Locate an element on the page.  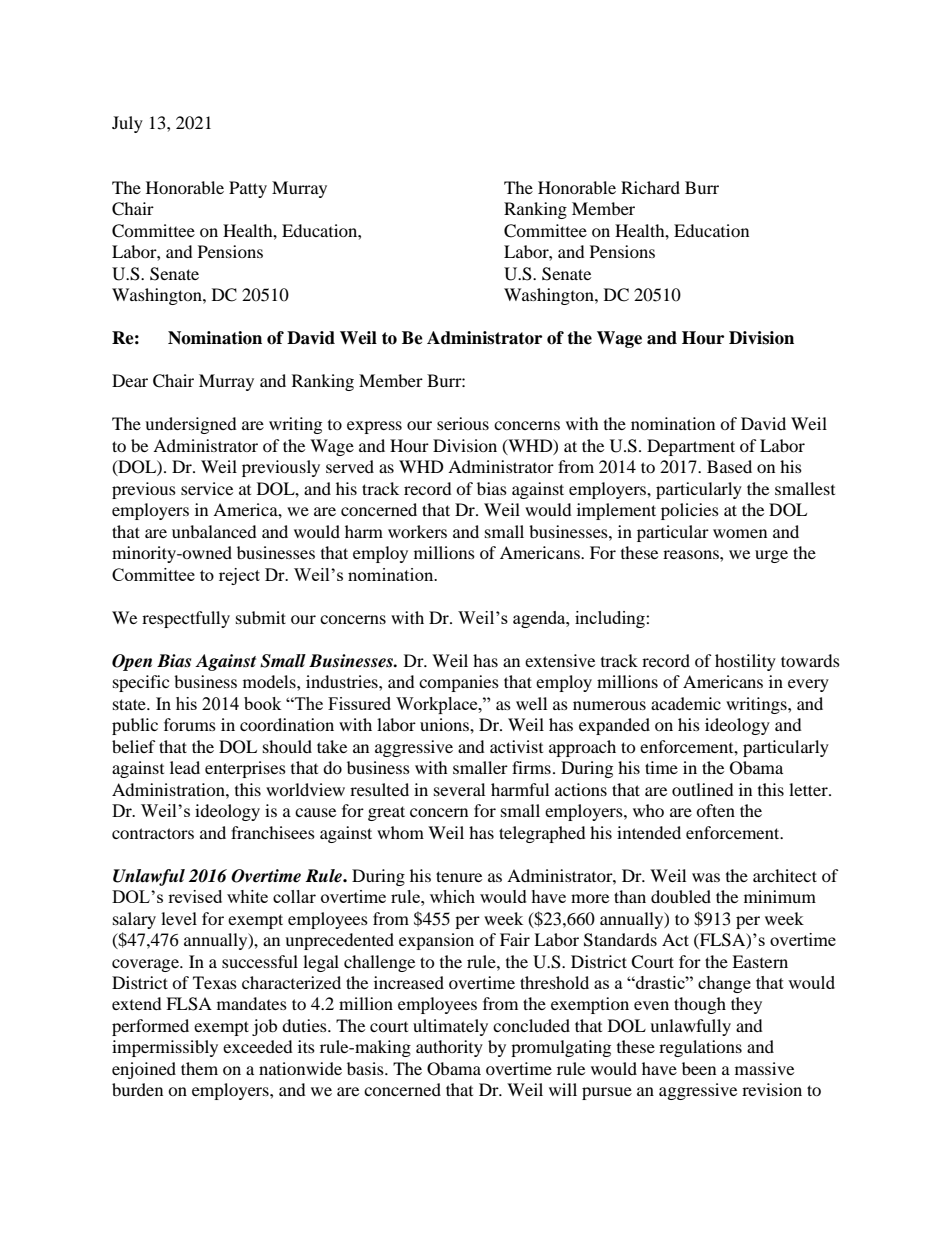
outlined is located at coordinates (703, 789).
